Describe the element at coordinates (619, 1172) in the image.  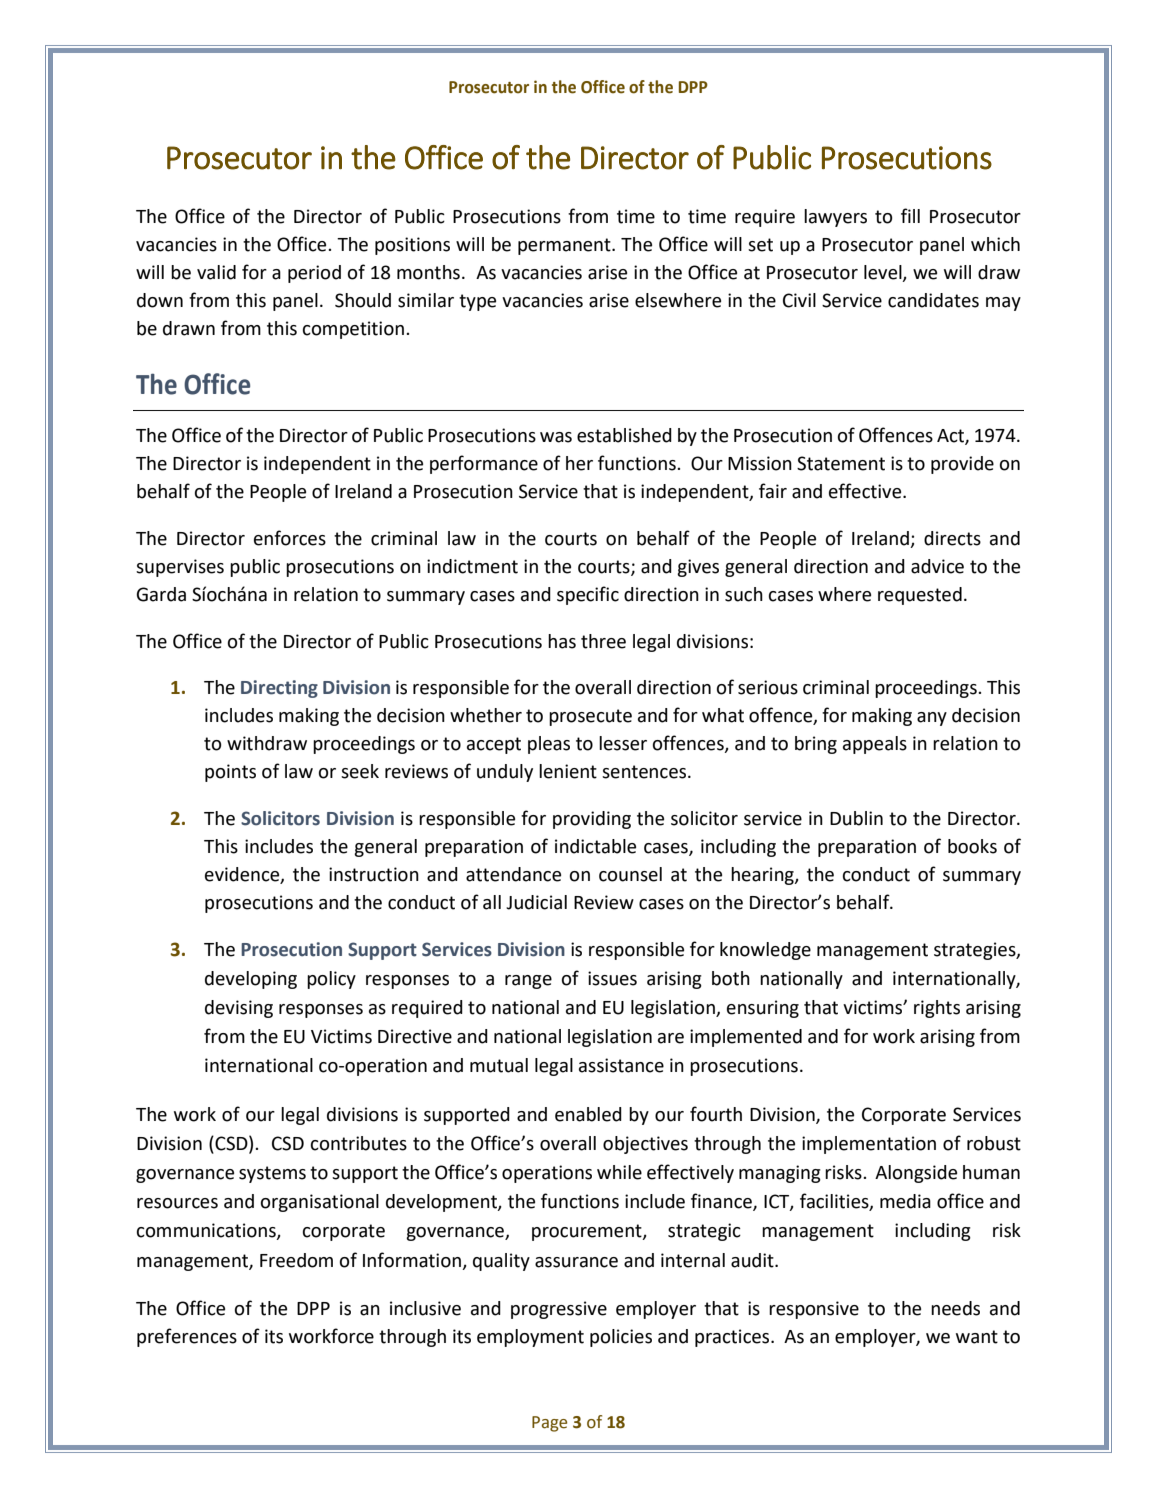
I see `while` at that location.
